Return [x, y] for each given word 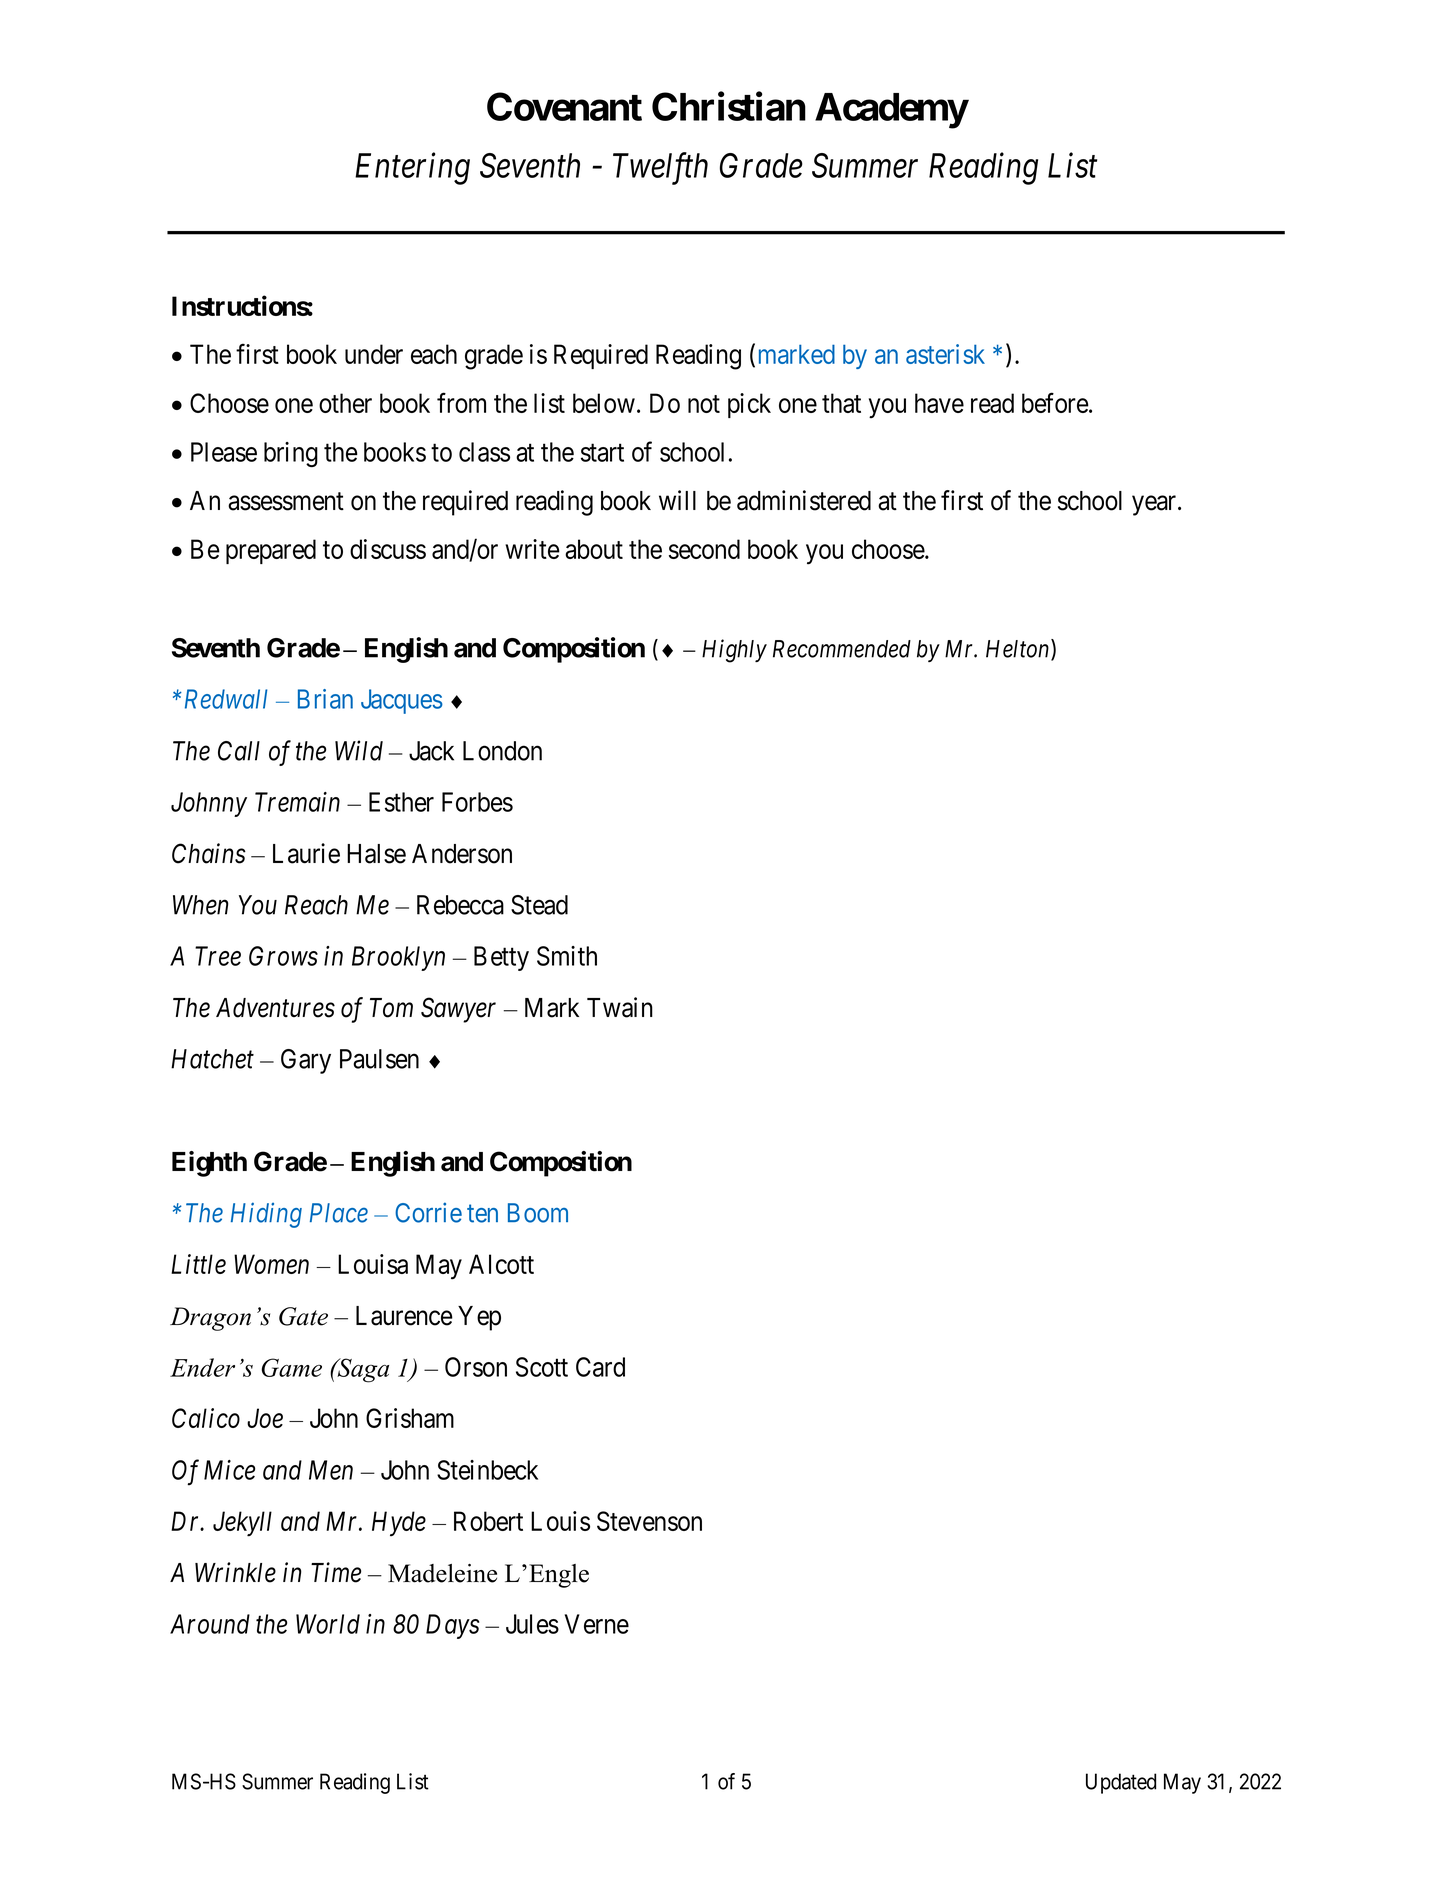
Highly [734, 651]
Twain [620, 1007]
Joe [265, 1418]
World [328, 1624]
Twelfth [660, 168]
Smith [567, 956]
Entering [412, 169]
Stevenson [649, 1521]
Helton [1019, 649]
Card [600, 1367]
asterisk [945, 354]
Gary [306, 1061]
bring [291, 454]
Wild [359, 750]
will [677, 500]
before [1055, 403]
